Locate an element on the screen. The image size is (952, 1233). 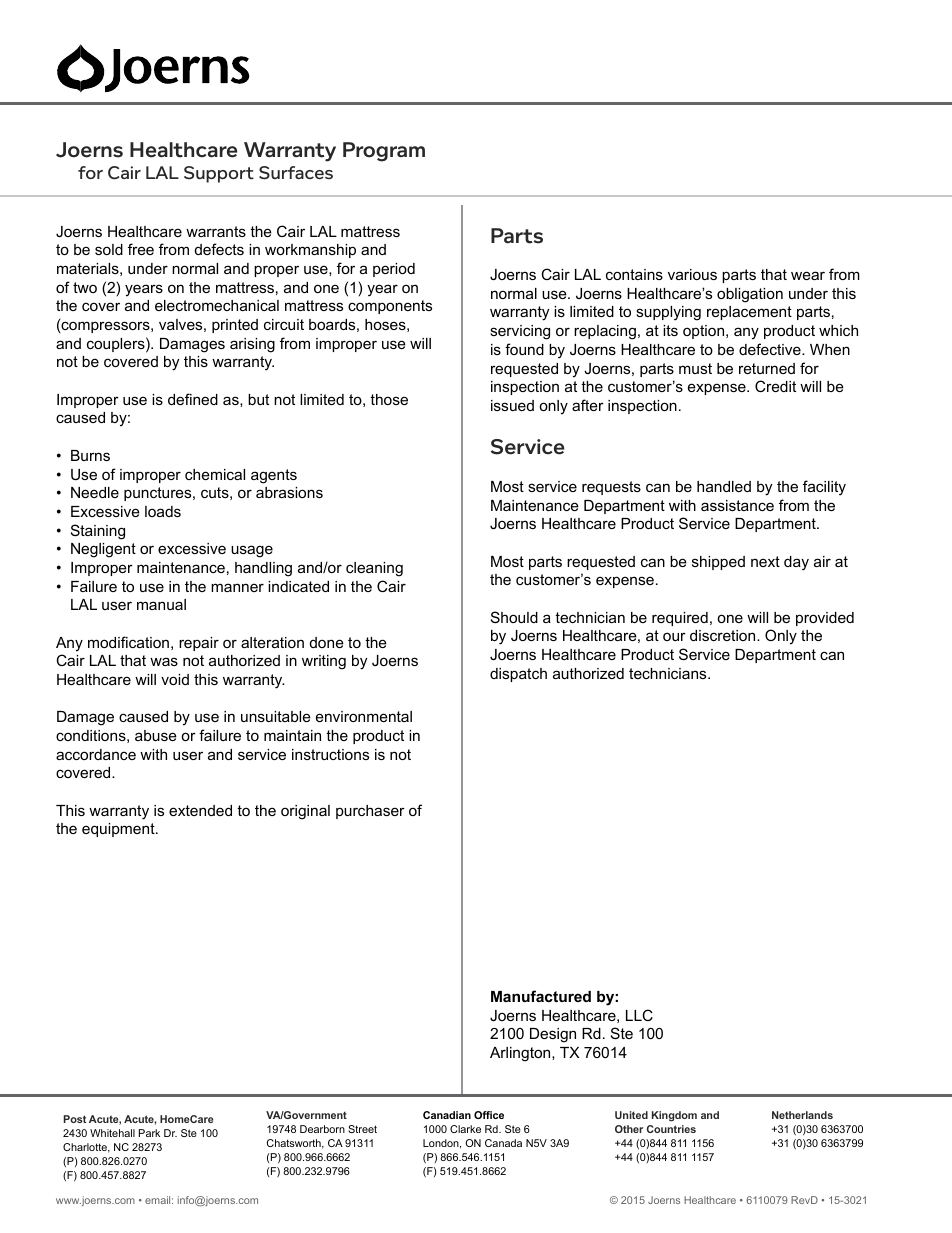
cleaning is located at coordinates (374, 569).
